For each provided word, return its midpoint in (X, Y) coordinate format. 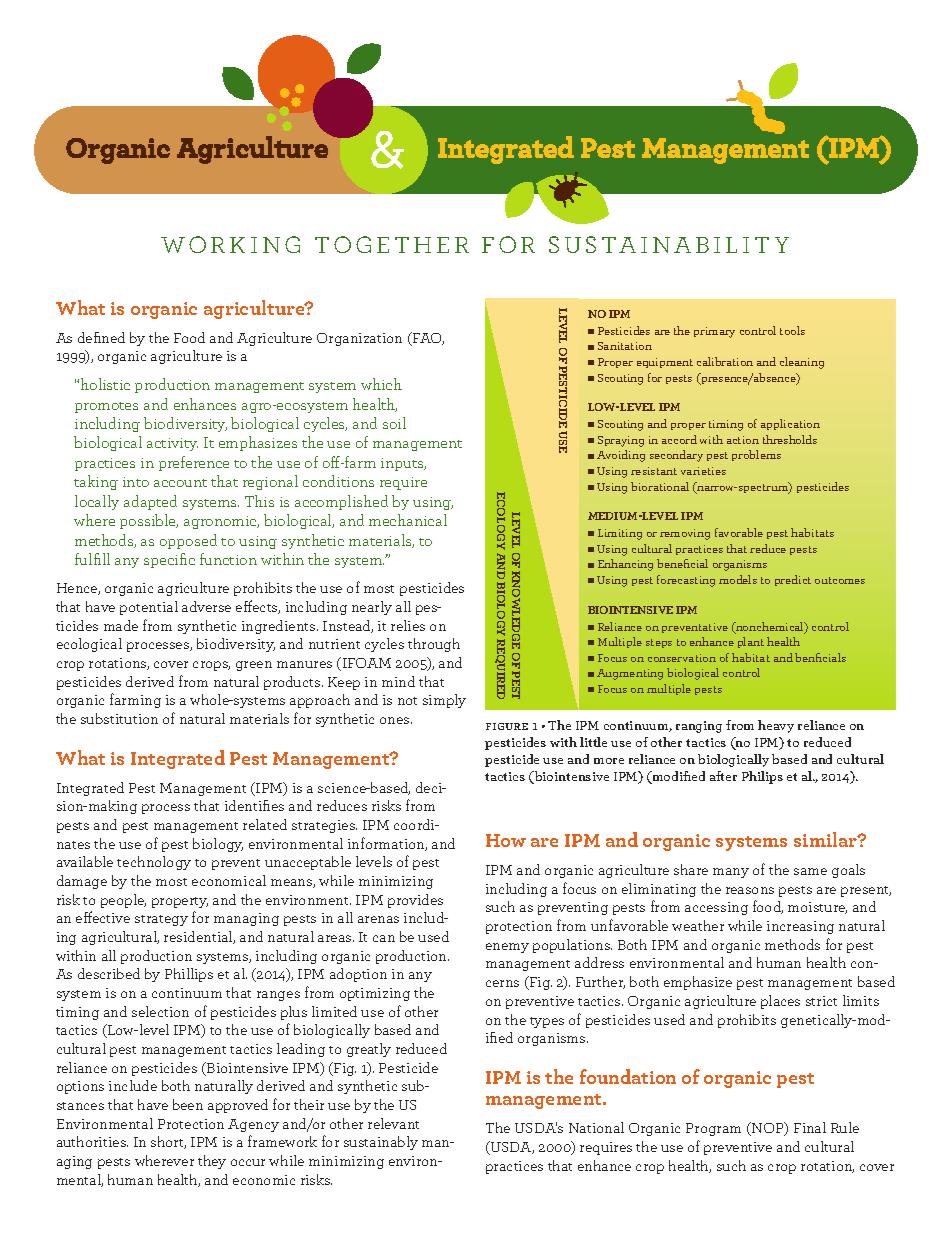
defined (101, 337)
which (381, 384)
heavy (776, 726)
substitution (119, 718)
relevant (393, 1123)
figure (507, 726)
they (212, 1162)
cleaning (802, 363)
